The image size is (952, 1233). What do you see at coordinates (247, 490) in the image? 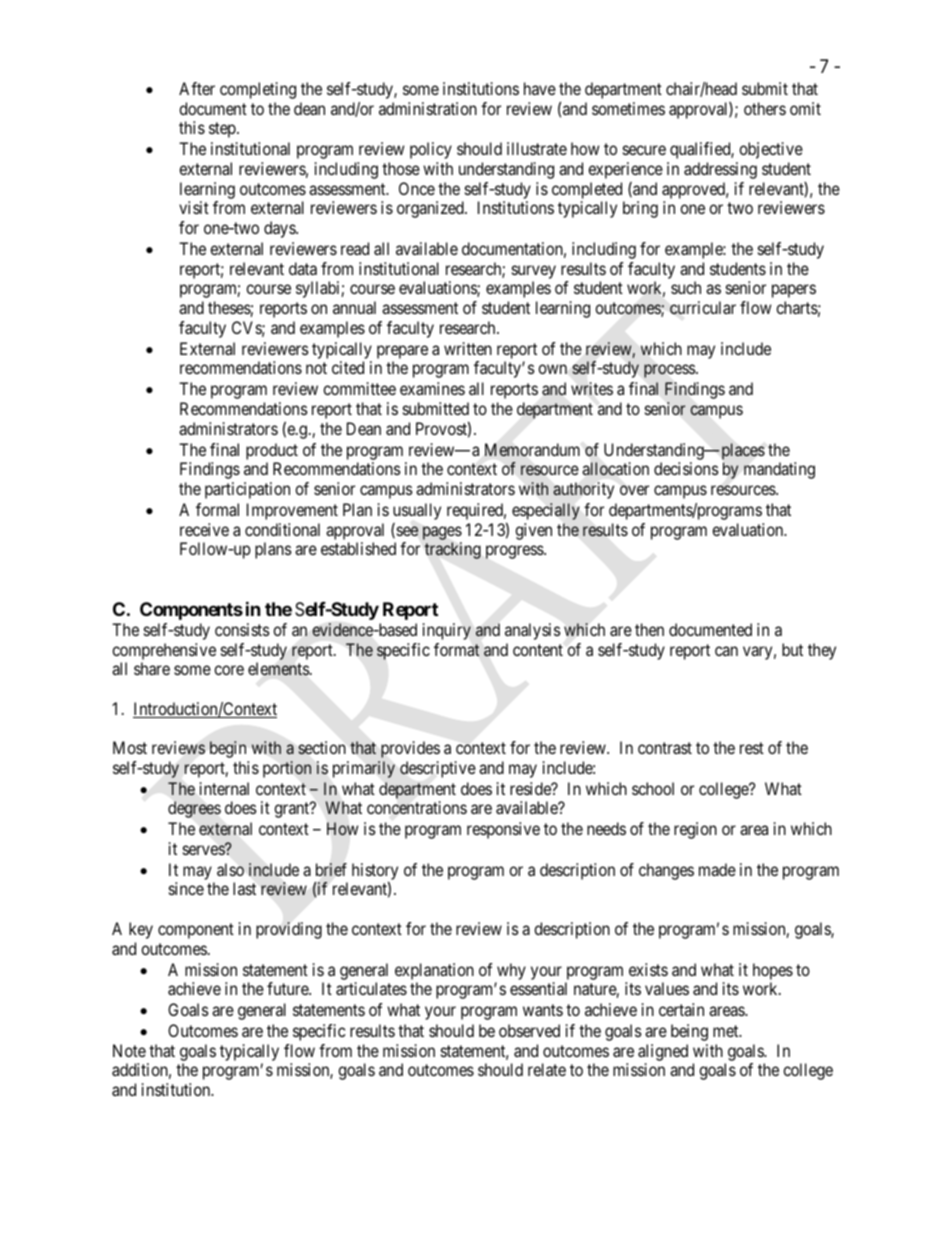
I see `participation` at bounding box center [247, 490].
